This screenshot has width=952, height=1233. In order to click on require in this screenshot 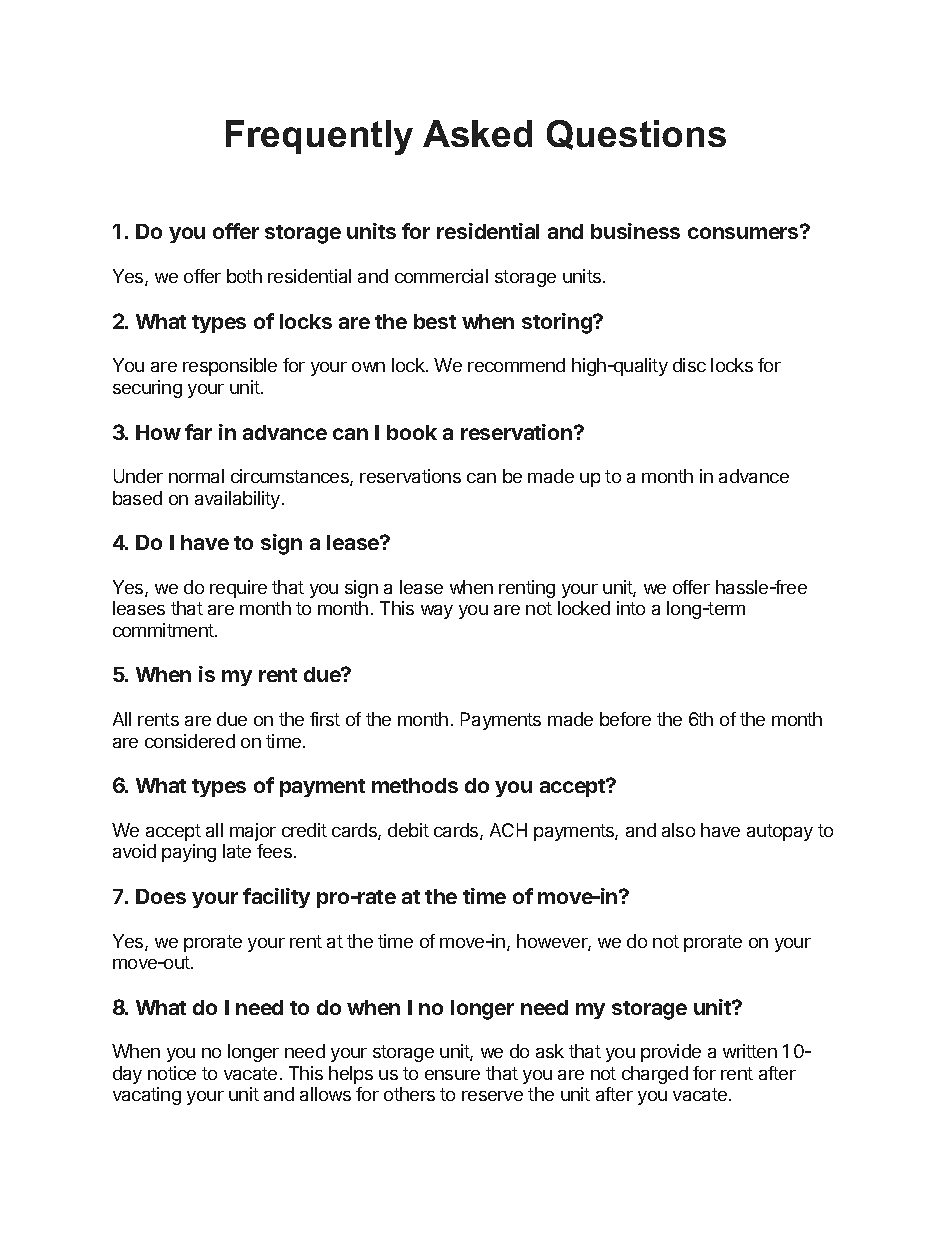, I will do `click(238, 589)`.
